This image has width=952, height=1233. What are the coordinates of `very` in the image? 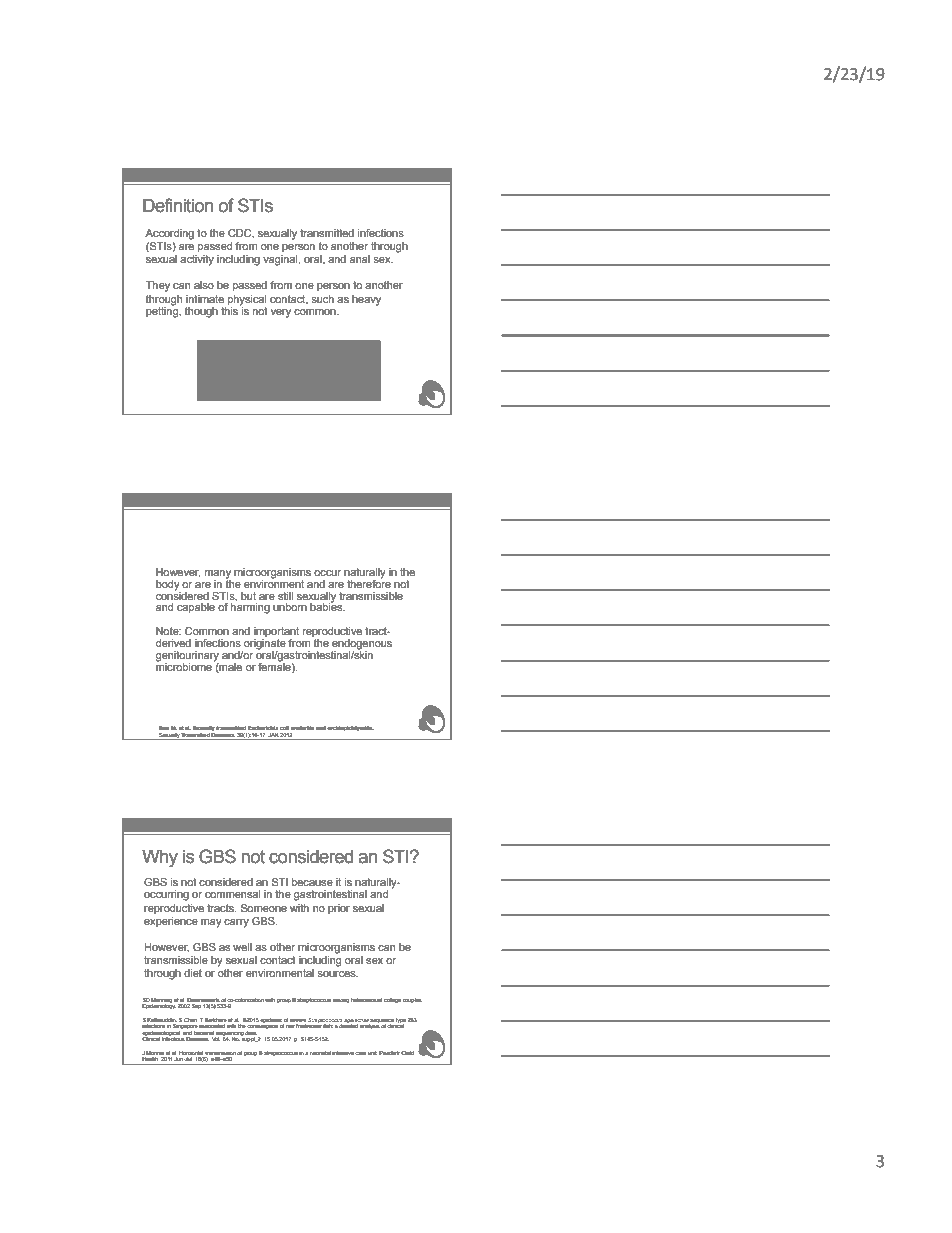 It's located at (281, 313).
